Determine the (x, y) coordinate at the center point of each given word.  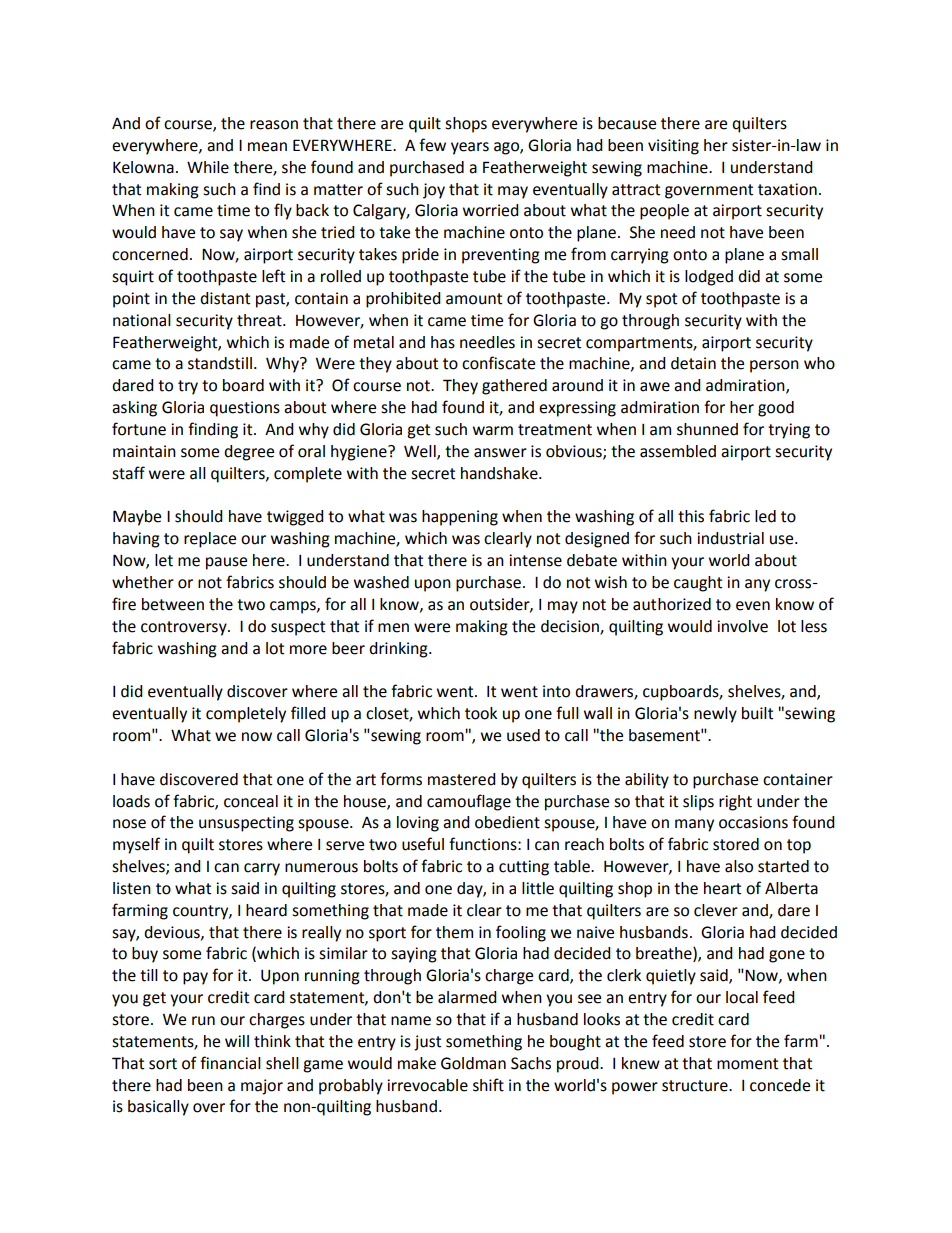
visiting (673, 147)
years (470, 148)
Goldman (473, 1063)
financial (230, 1063)
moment (747, 1064)
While (208, 167)
